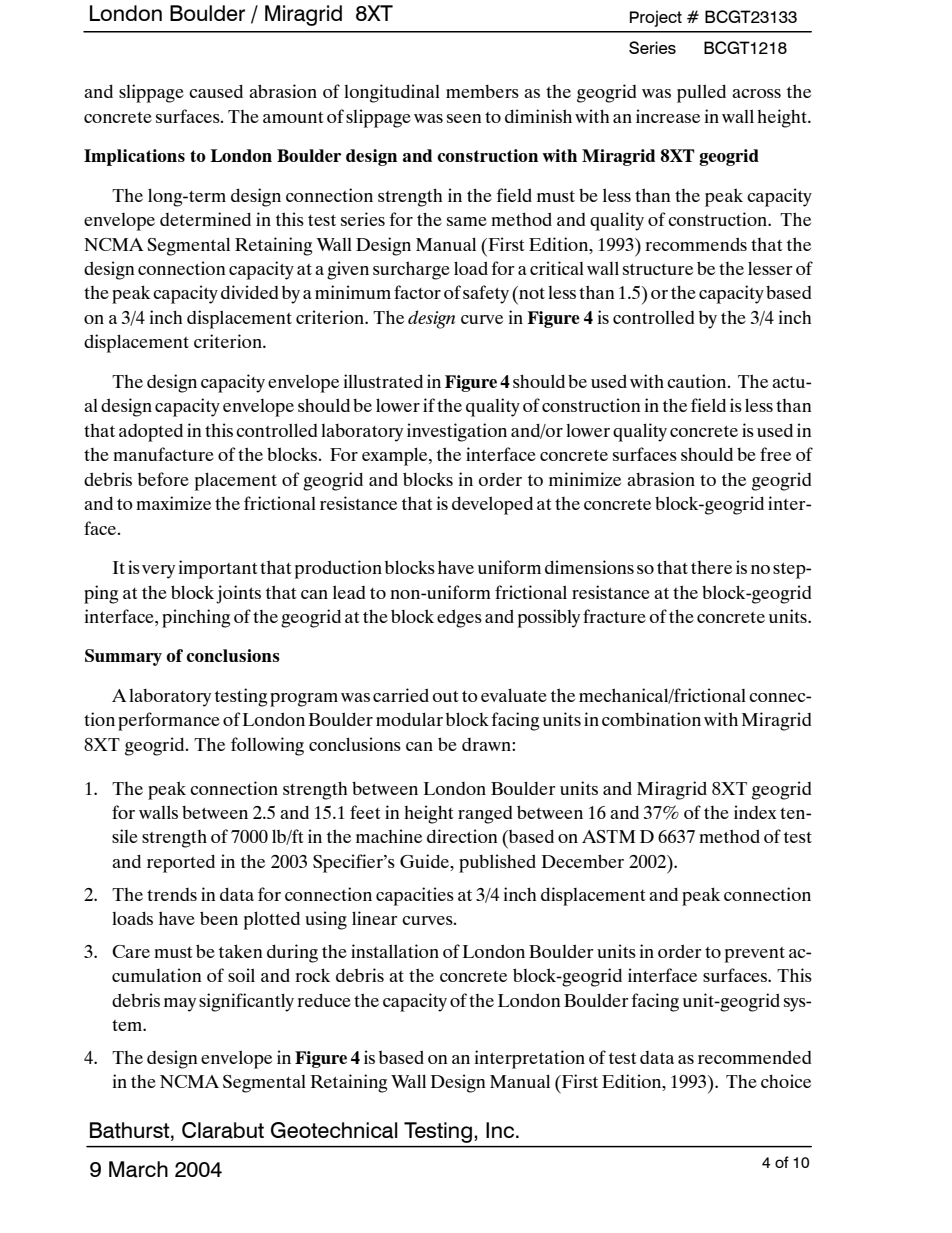 Image resolution: width=952 pixels, height=1233 pixels. I want to click on edges, so click(459, 618).
